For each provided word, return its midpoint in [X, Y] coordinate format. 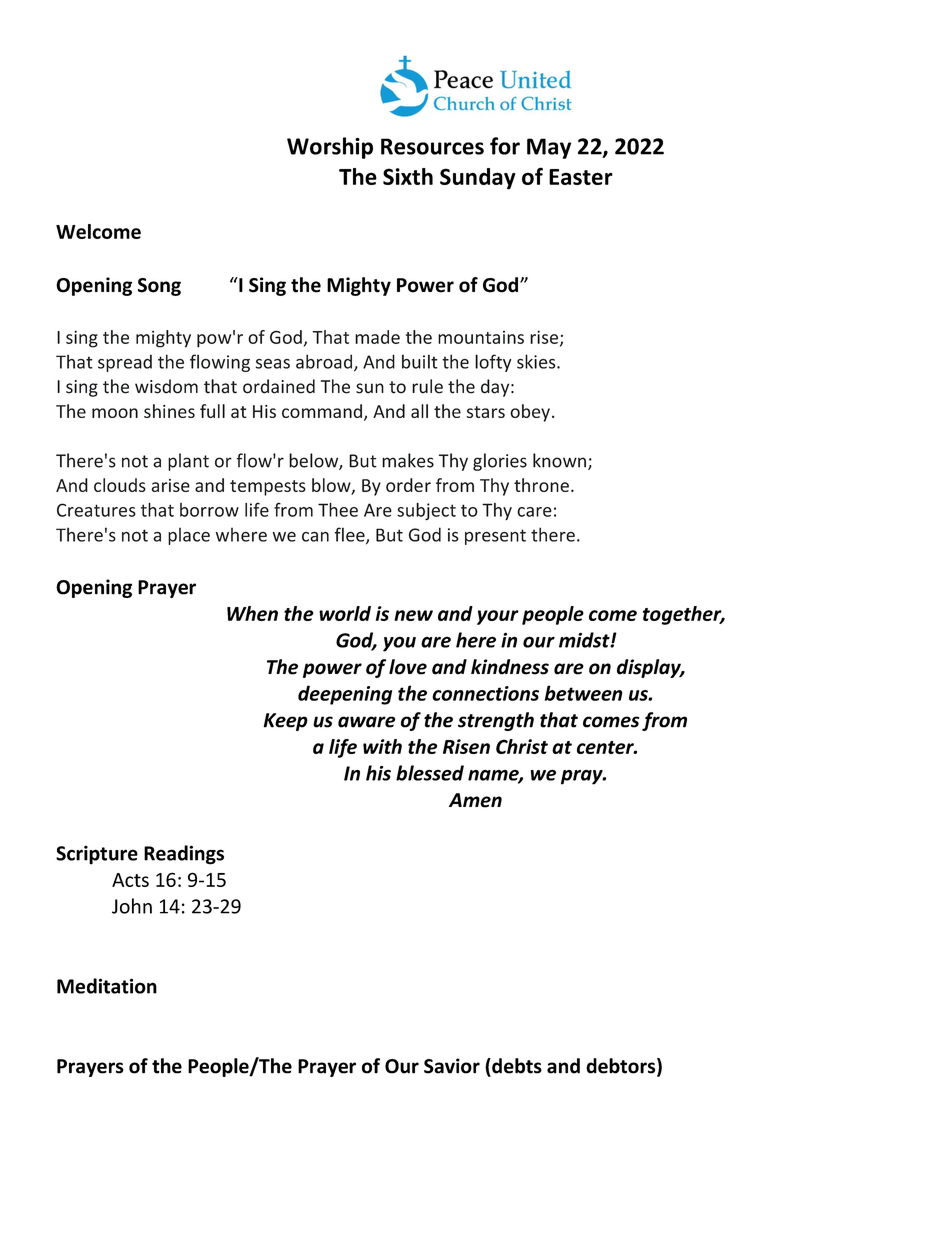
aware [367, 722]
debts [516, 1067]
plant [188, 462]
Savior [452, 1066]
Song [159, 287]
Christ [522, 746]
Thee [338, 510]
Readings [184, 855]
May [549, 148]
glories [500, 462]
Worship [330, 148]
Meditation [107, 986]
